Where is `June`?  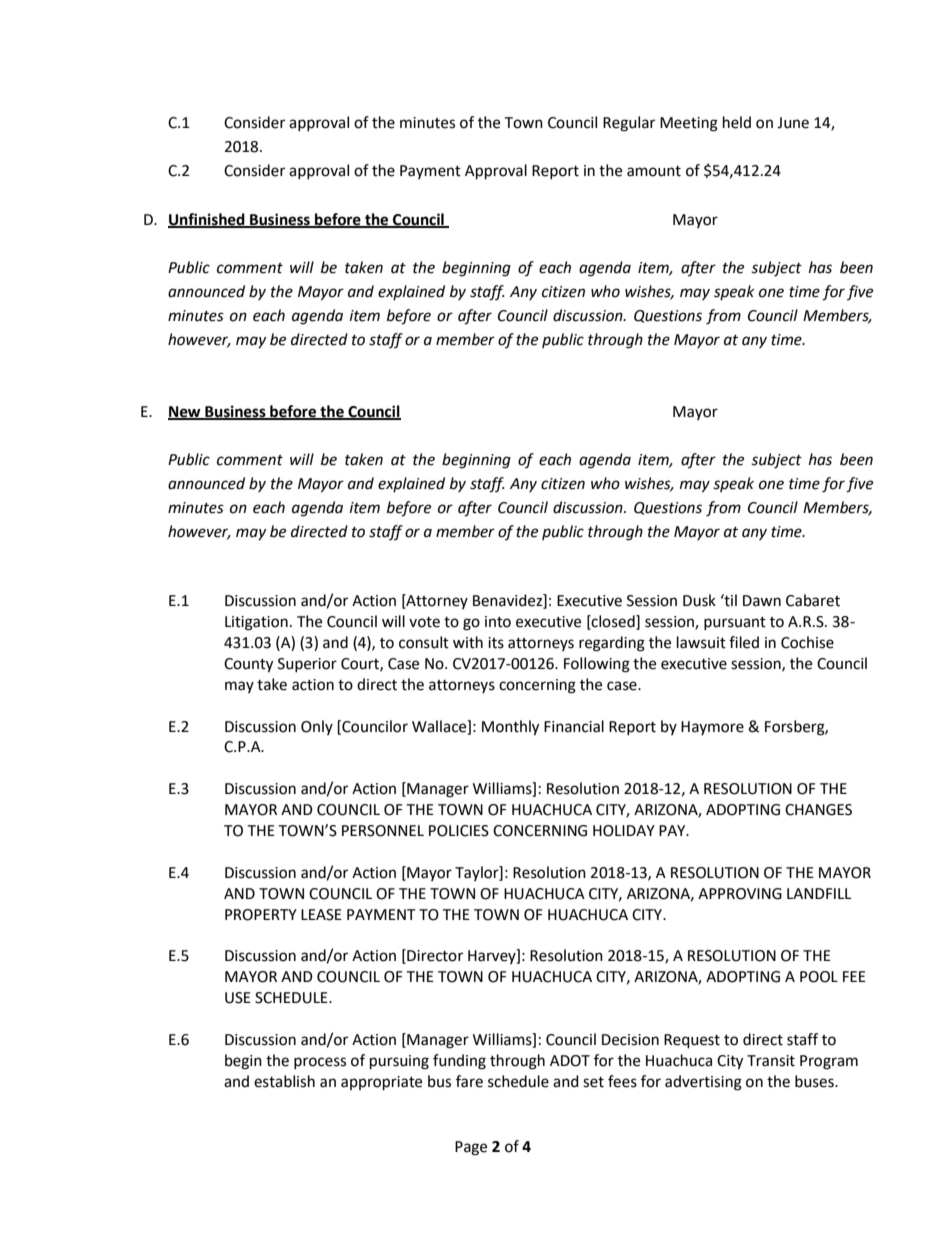 June is located at coordinates (793, 123).
